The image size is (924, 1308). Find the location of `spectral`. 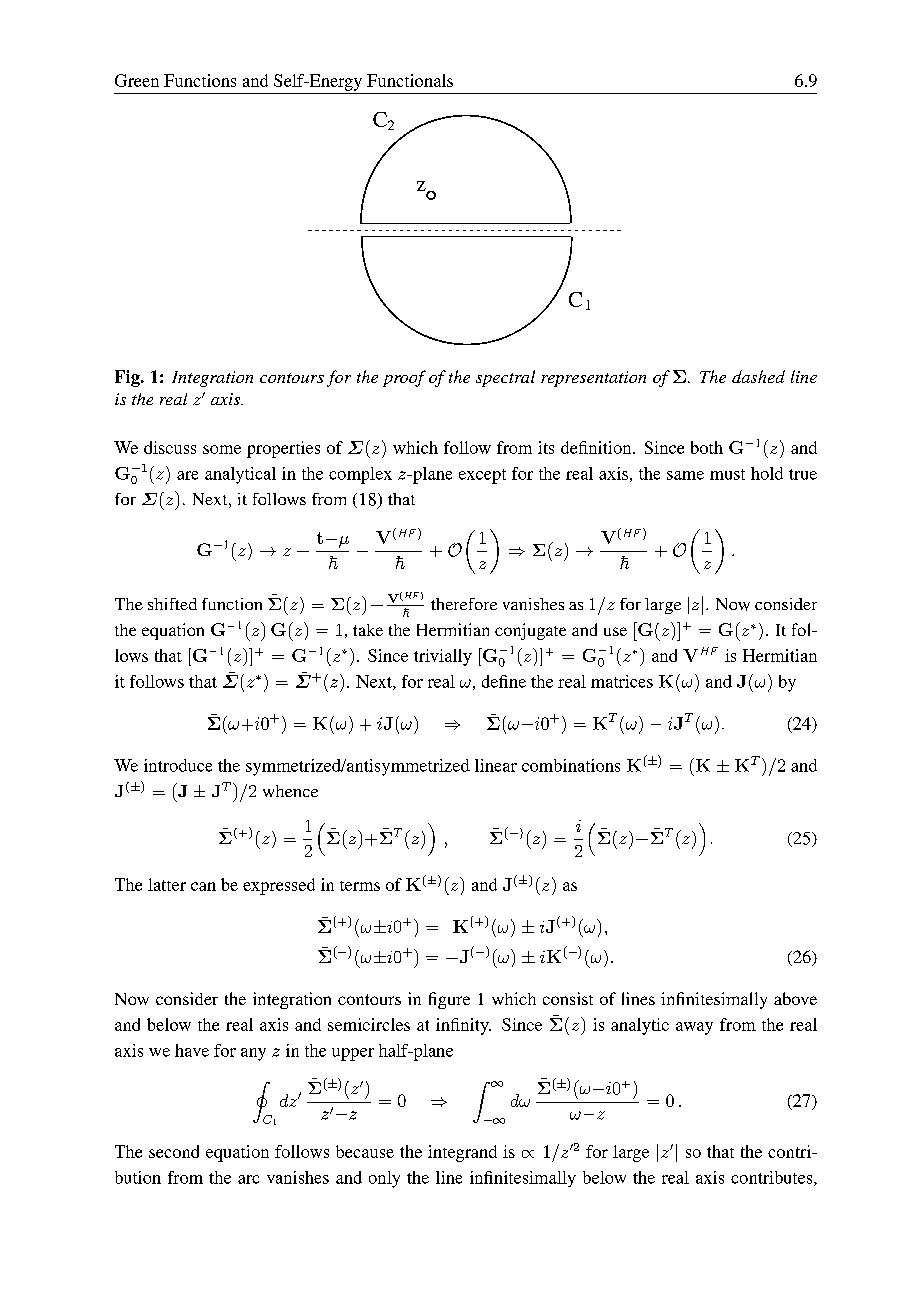

spectral is located at coordinates (505, 378).
